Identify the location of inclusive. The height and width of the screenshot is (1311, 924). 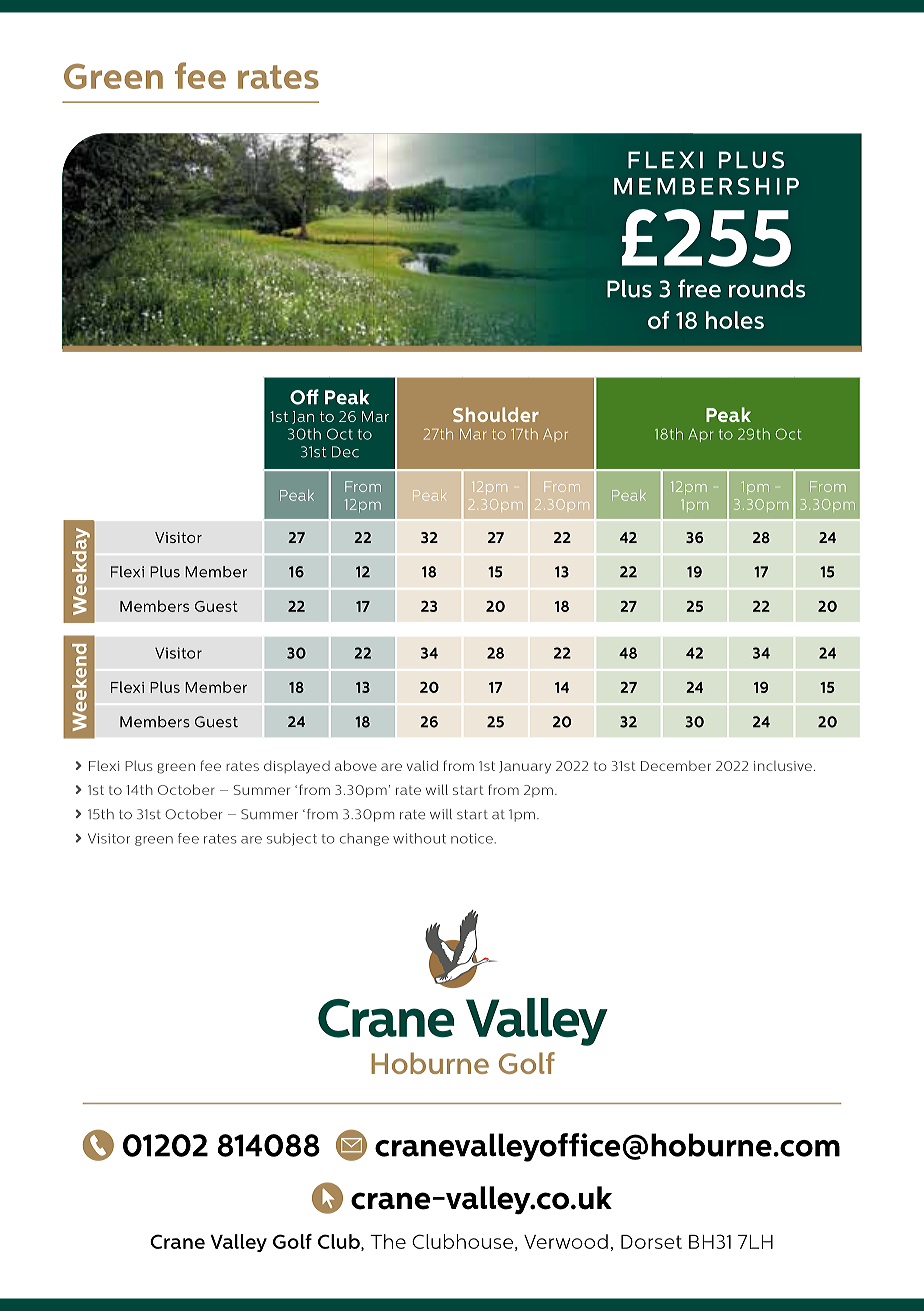
(783, 766).
